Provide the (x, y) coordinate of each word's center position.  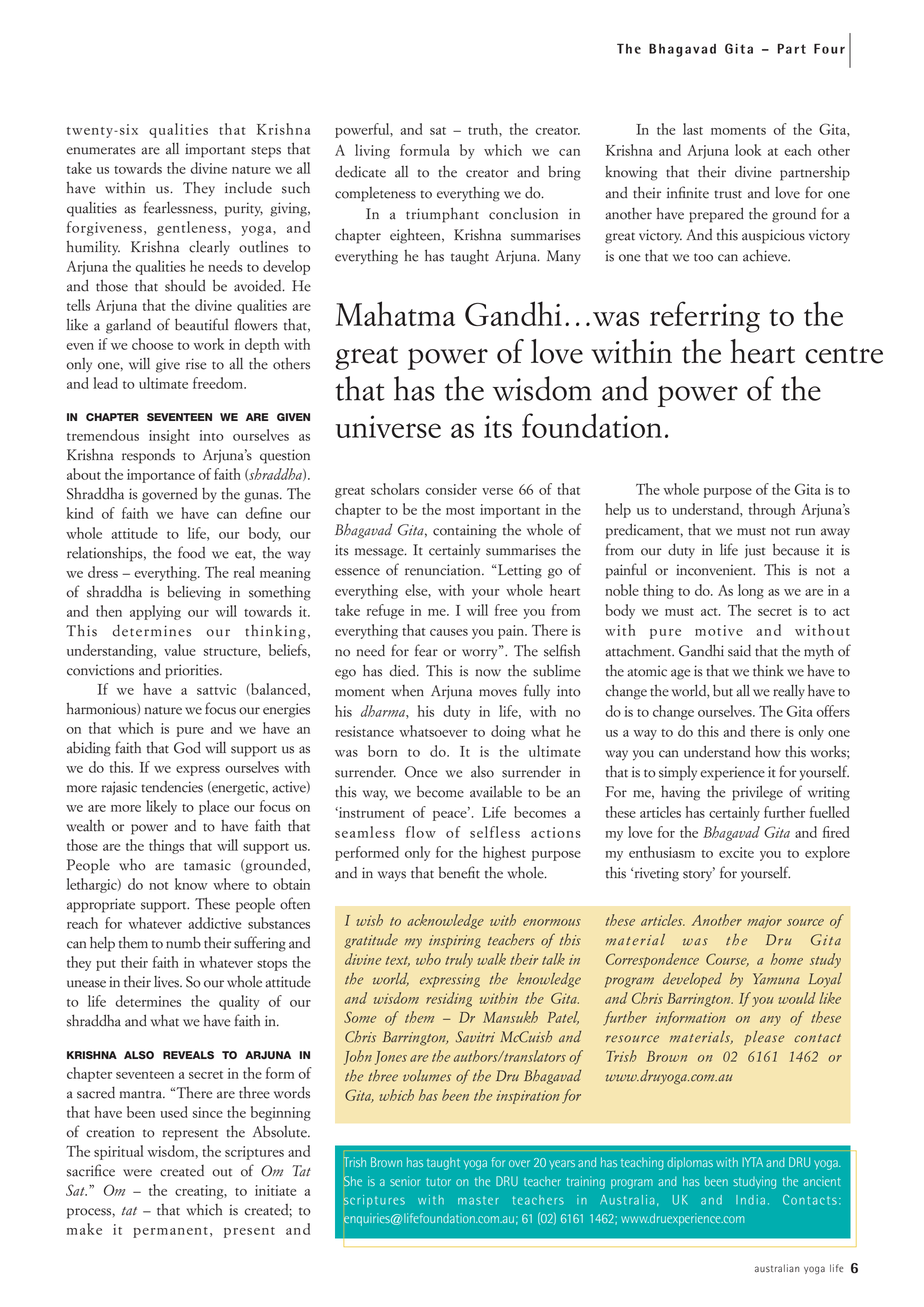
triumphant (442, 215)
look (748, 150)
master (478, 1200)
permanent (170, 1232)
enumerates (101, 150)
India (750, 1200)
